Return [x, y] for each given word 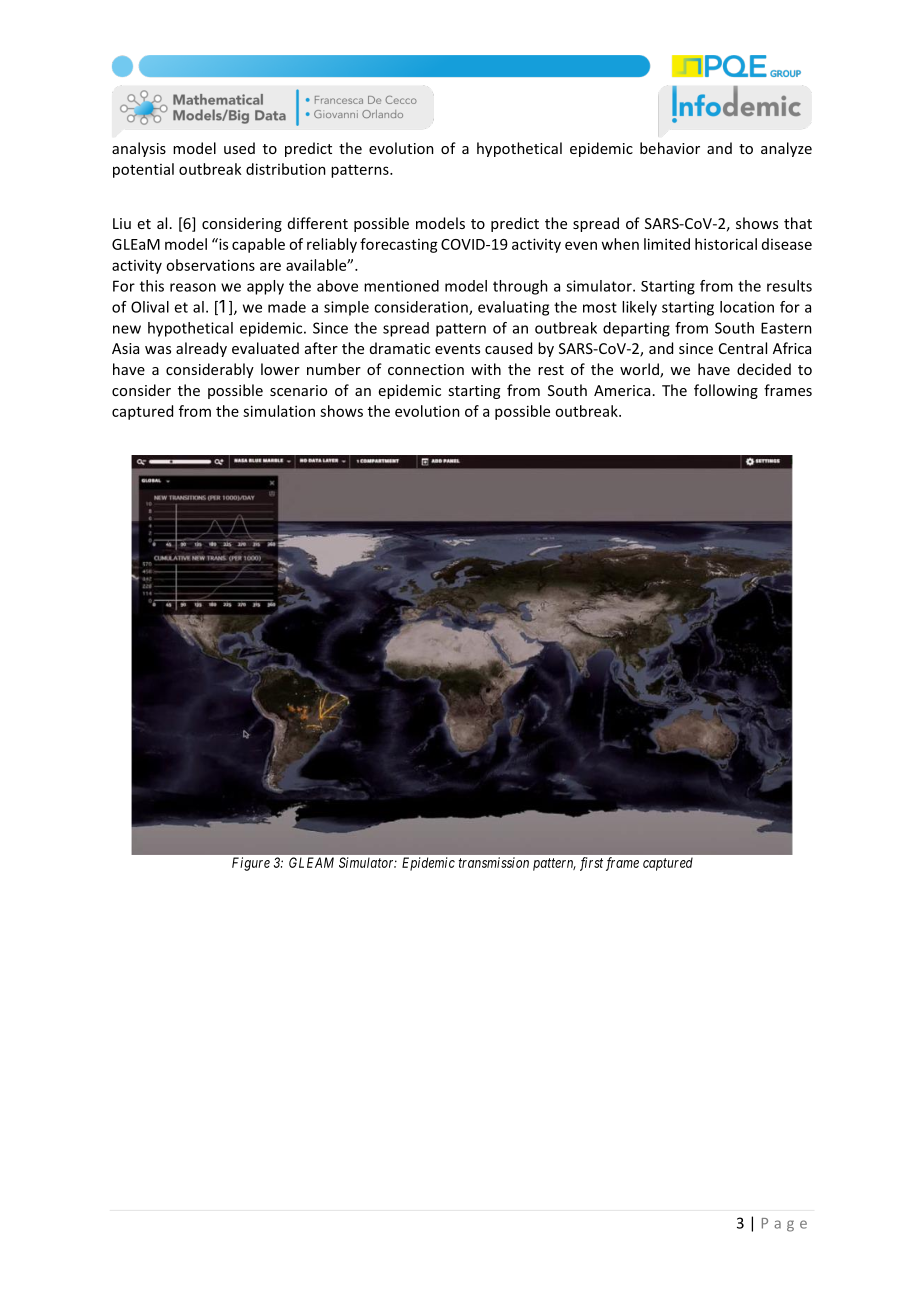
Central [743, 348]
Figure [251, 864]
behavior [670, 148]
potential [143, 170]
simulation [279, 411]
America [622, 390]
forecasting [399, 245]
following [726, 391]
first [591, 864]
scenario [298, 390]
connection [426, 369]
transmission [494, 862]
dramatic [400, 348]
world [640, 370]
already [201, 349]
